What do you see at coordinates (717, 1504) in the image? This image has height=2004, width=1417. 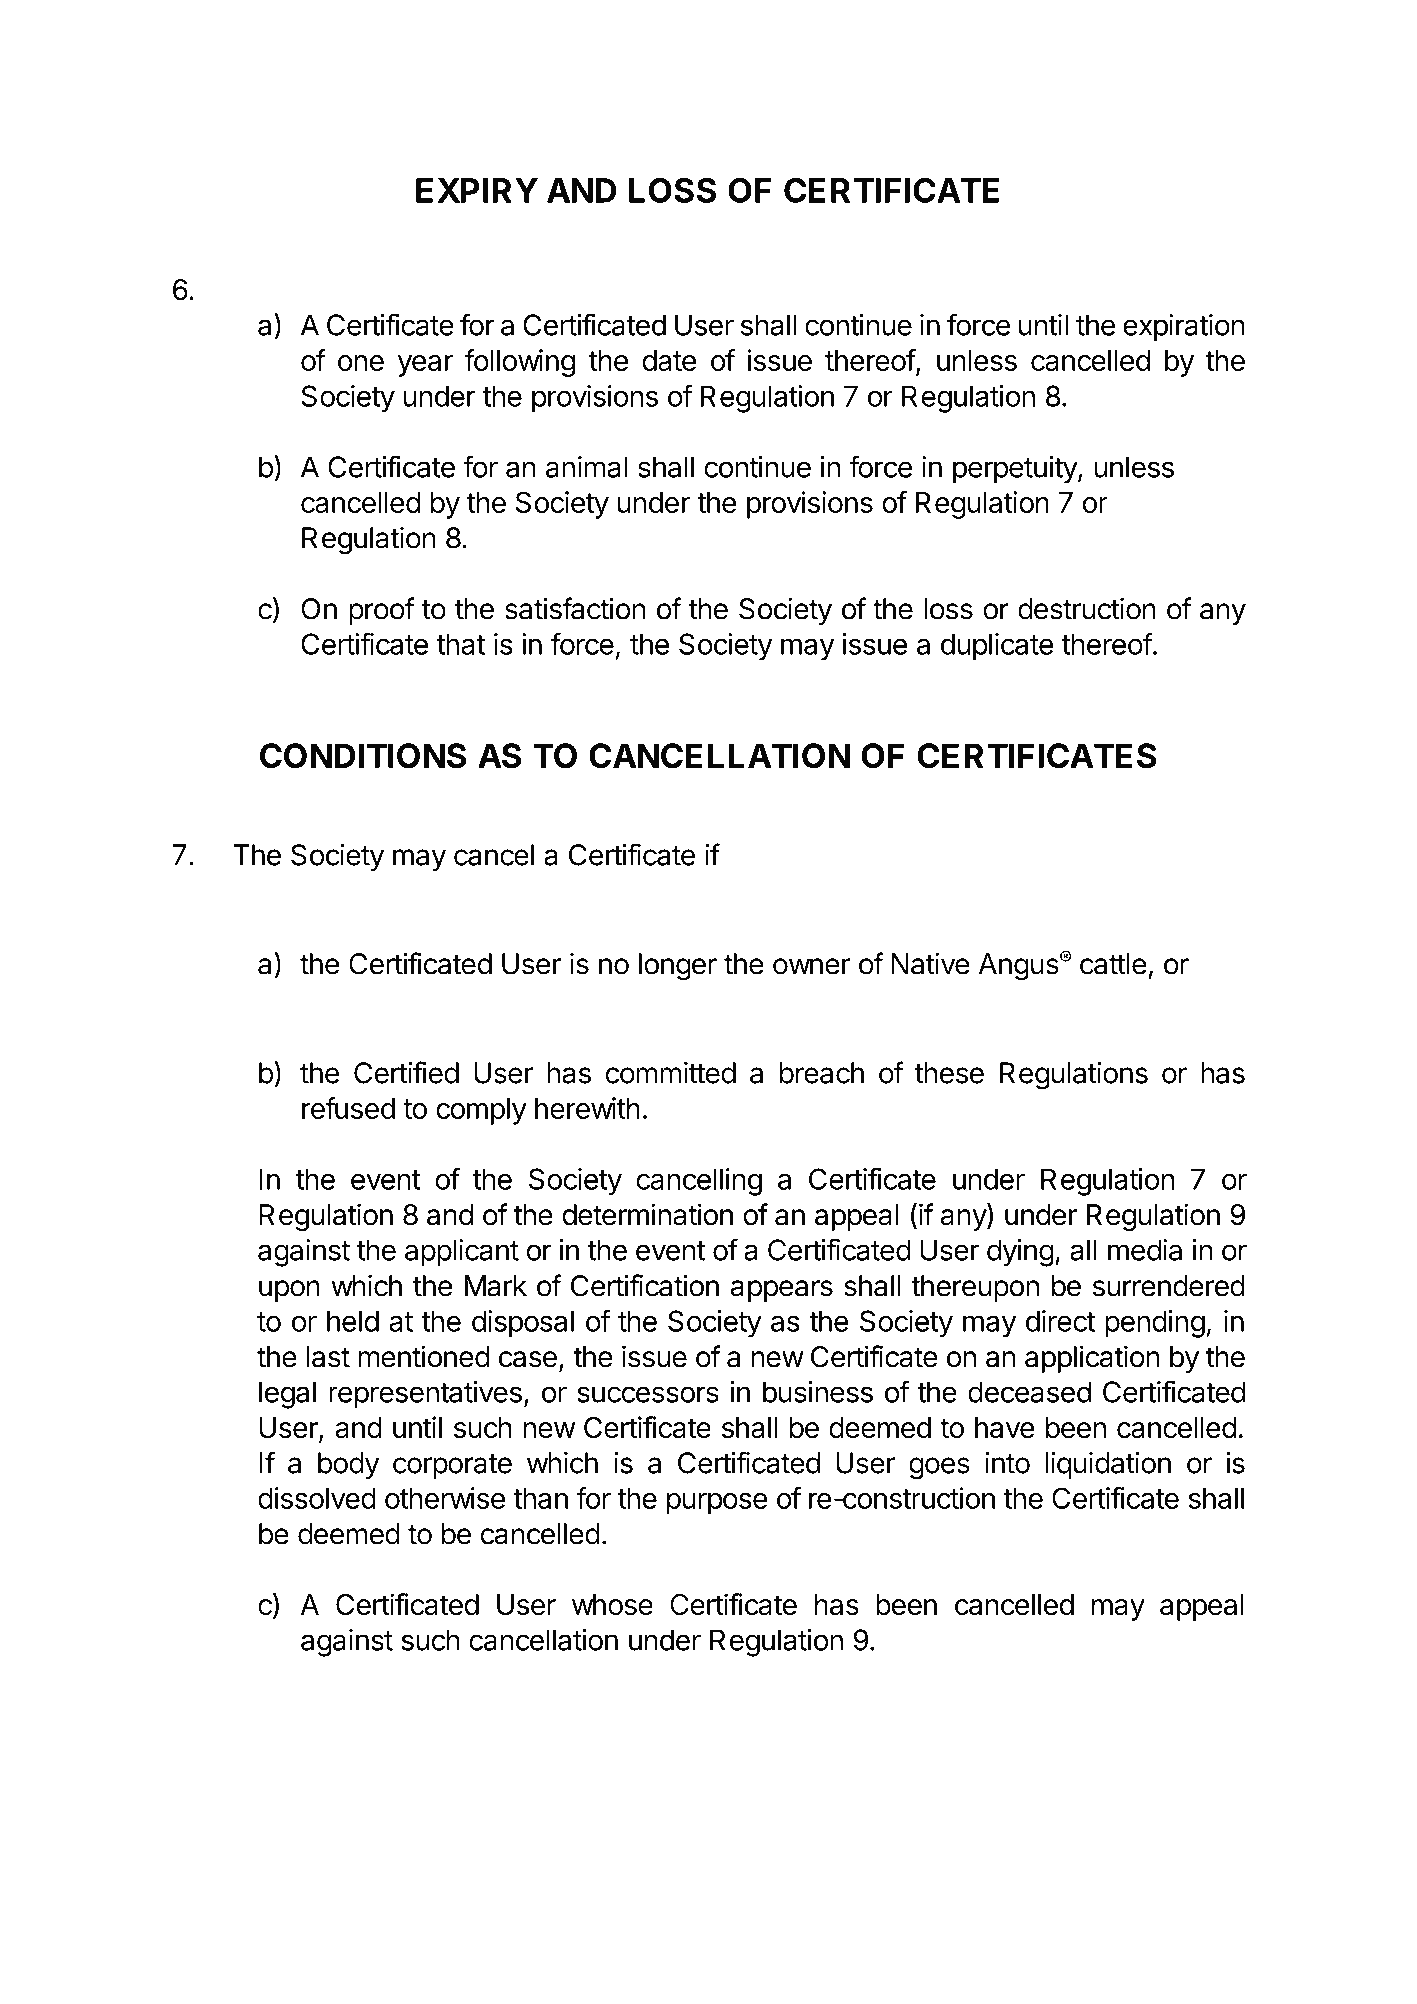 I see `purpose` at bounding box center [717, 1504].
